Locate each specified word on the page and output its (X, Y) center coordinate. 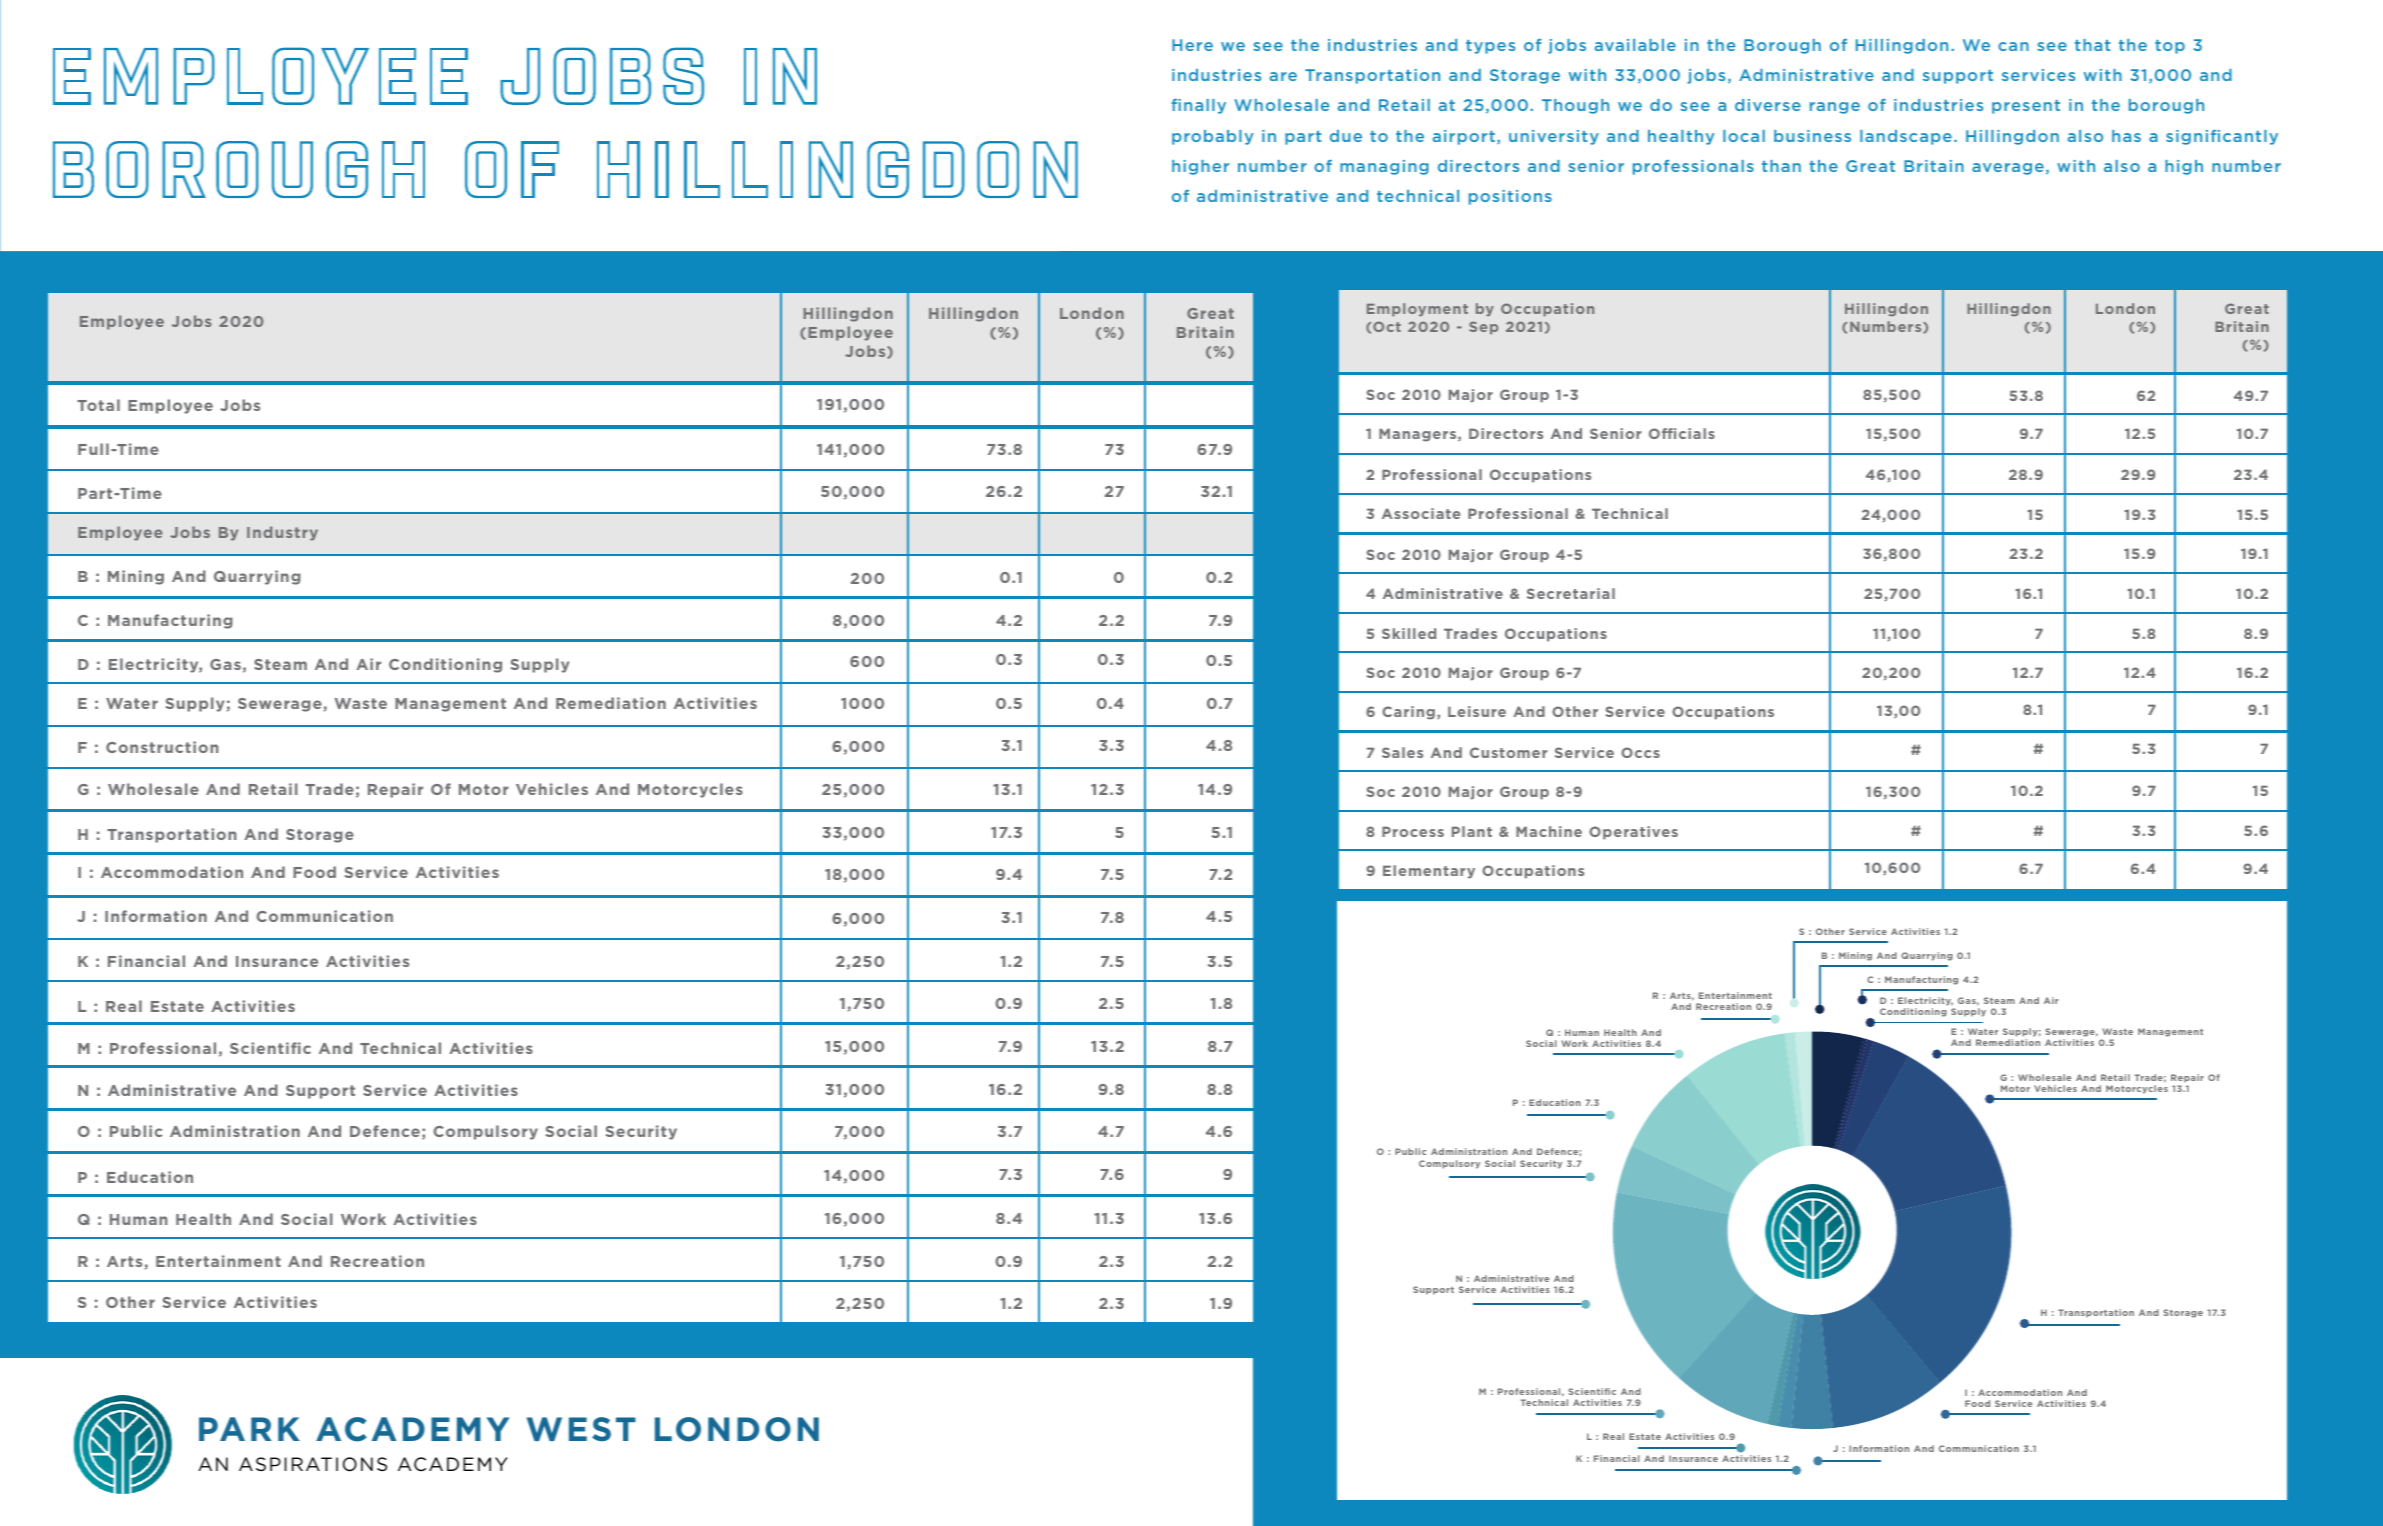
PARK (249, 1429)
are (1283, 76)
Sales (1402, 752)
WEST (581, 1429)
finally (1198, 106)
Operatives (1633, 833)
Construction (162, 747)
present (2026, 107)
